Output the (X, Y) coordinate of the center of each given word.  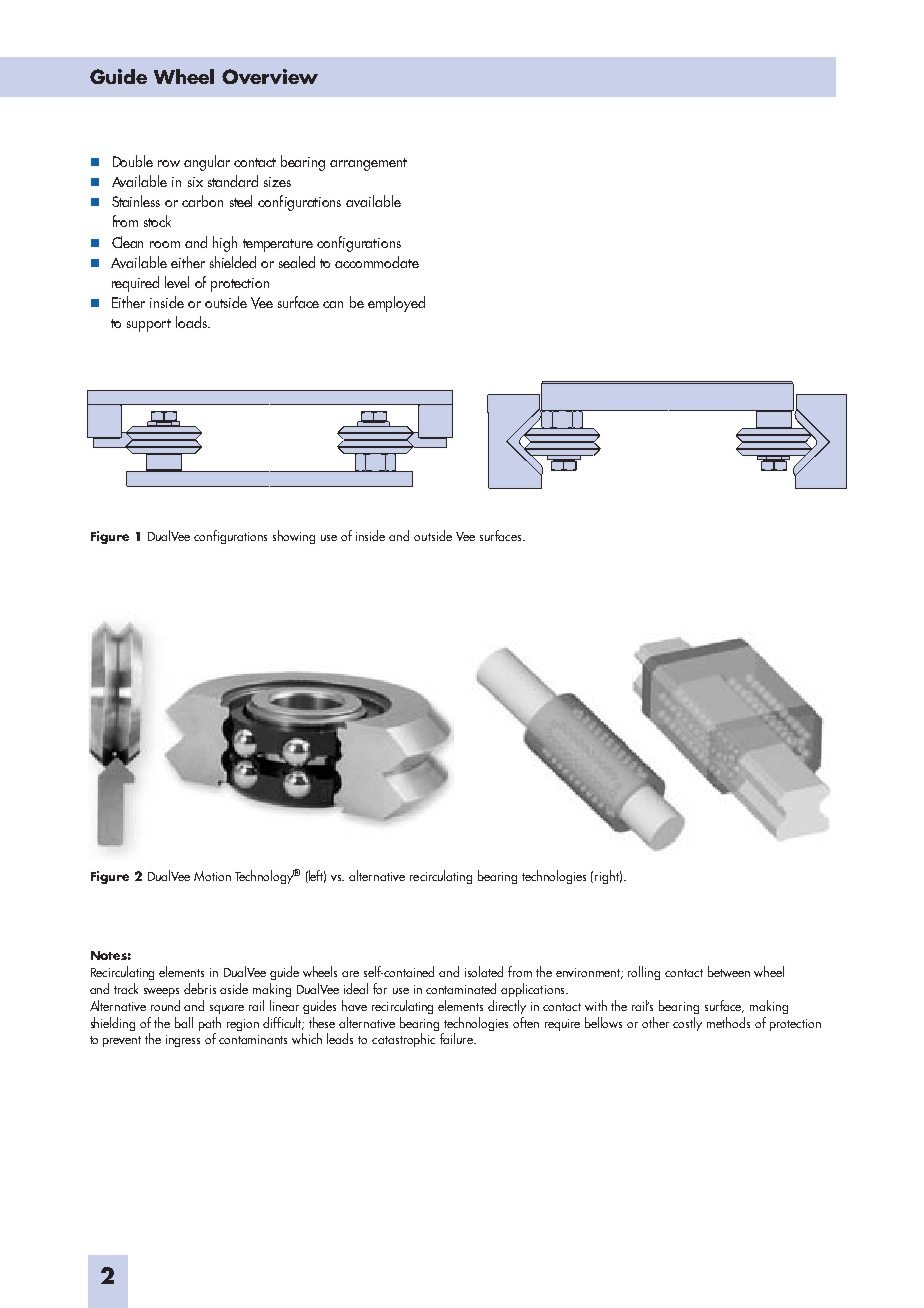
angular (207, 163)
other (655, 1022)
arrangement (368, 164)
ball (184, 1022)
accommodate (377, 262)
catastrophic (403, 1040)
